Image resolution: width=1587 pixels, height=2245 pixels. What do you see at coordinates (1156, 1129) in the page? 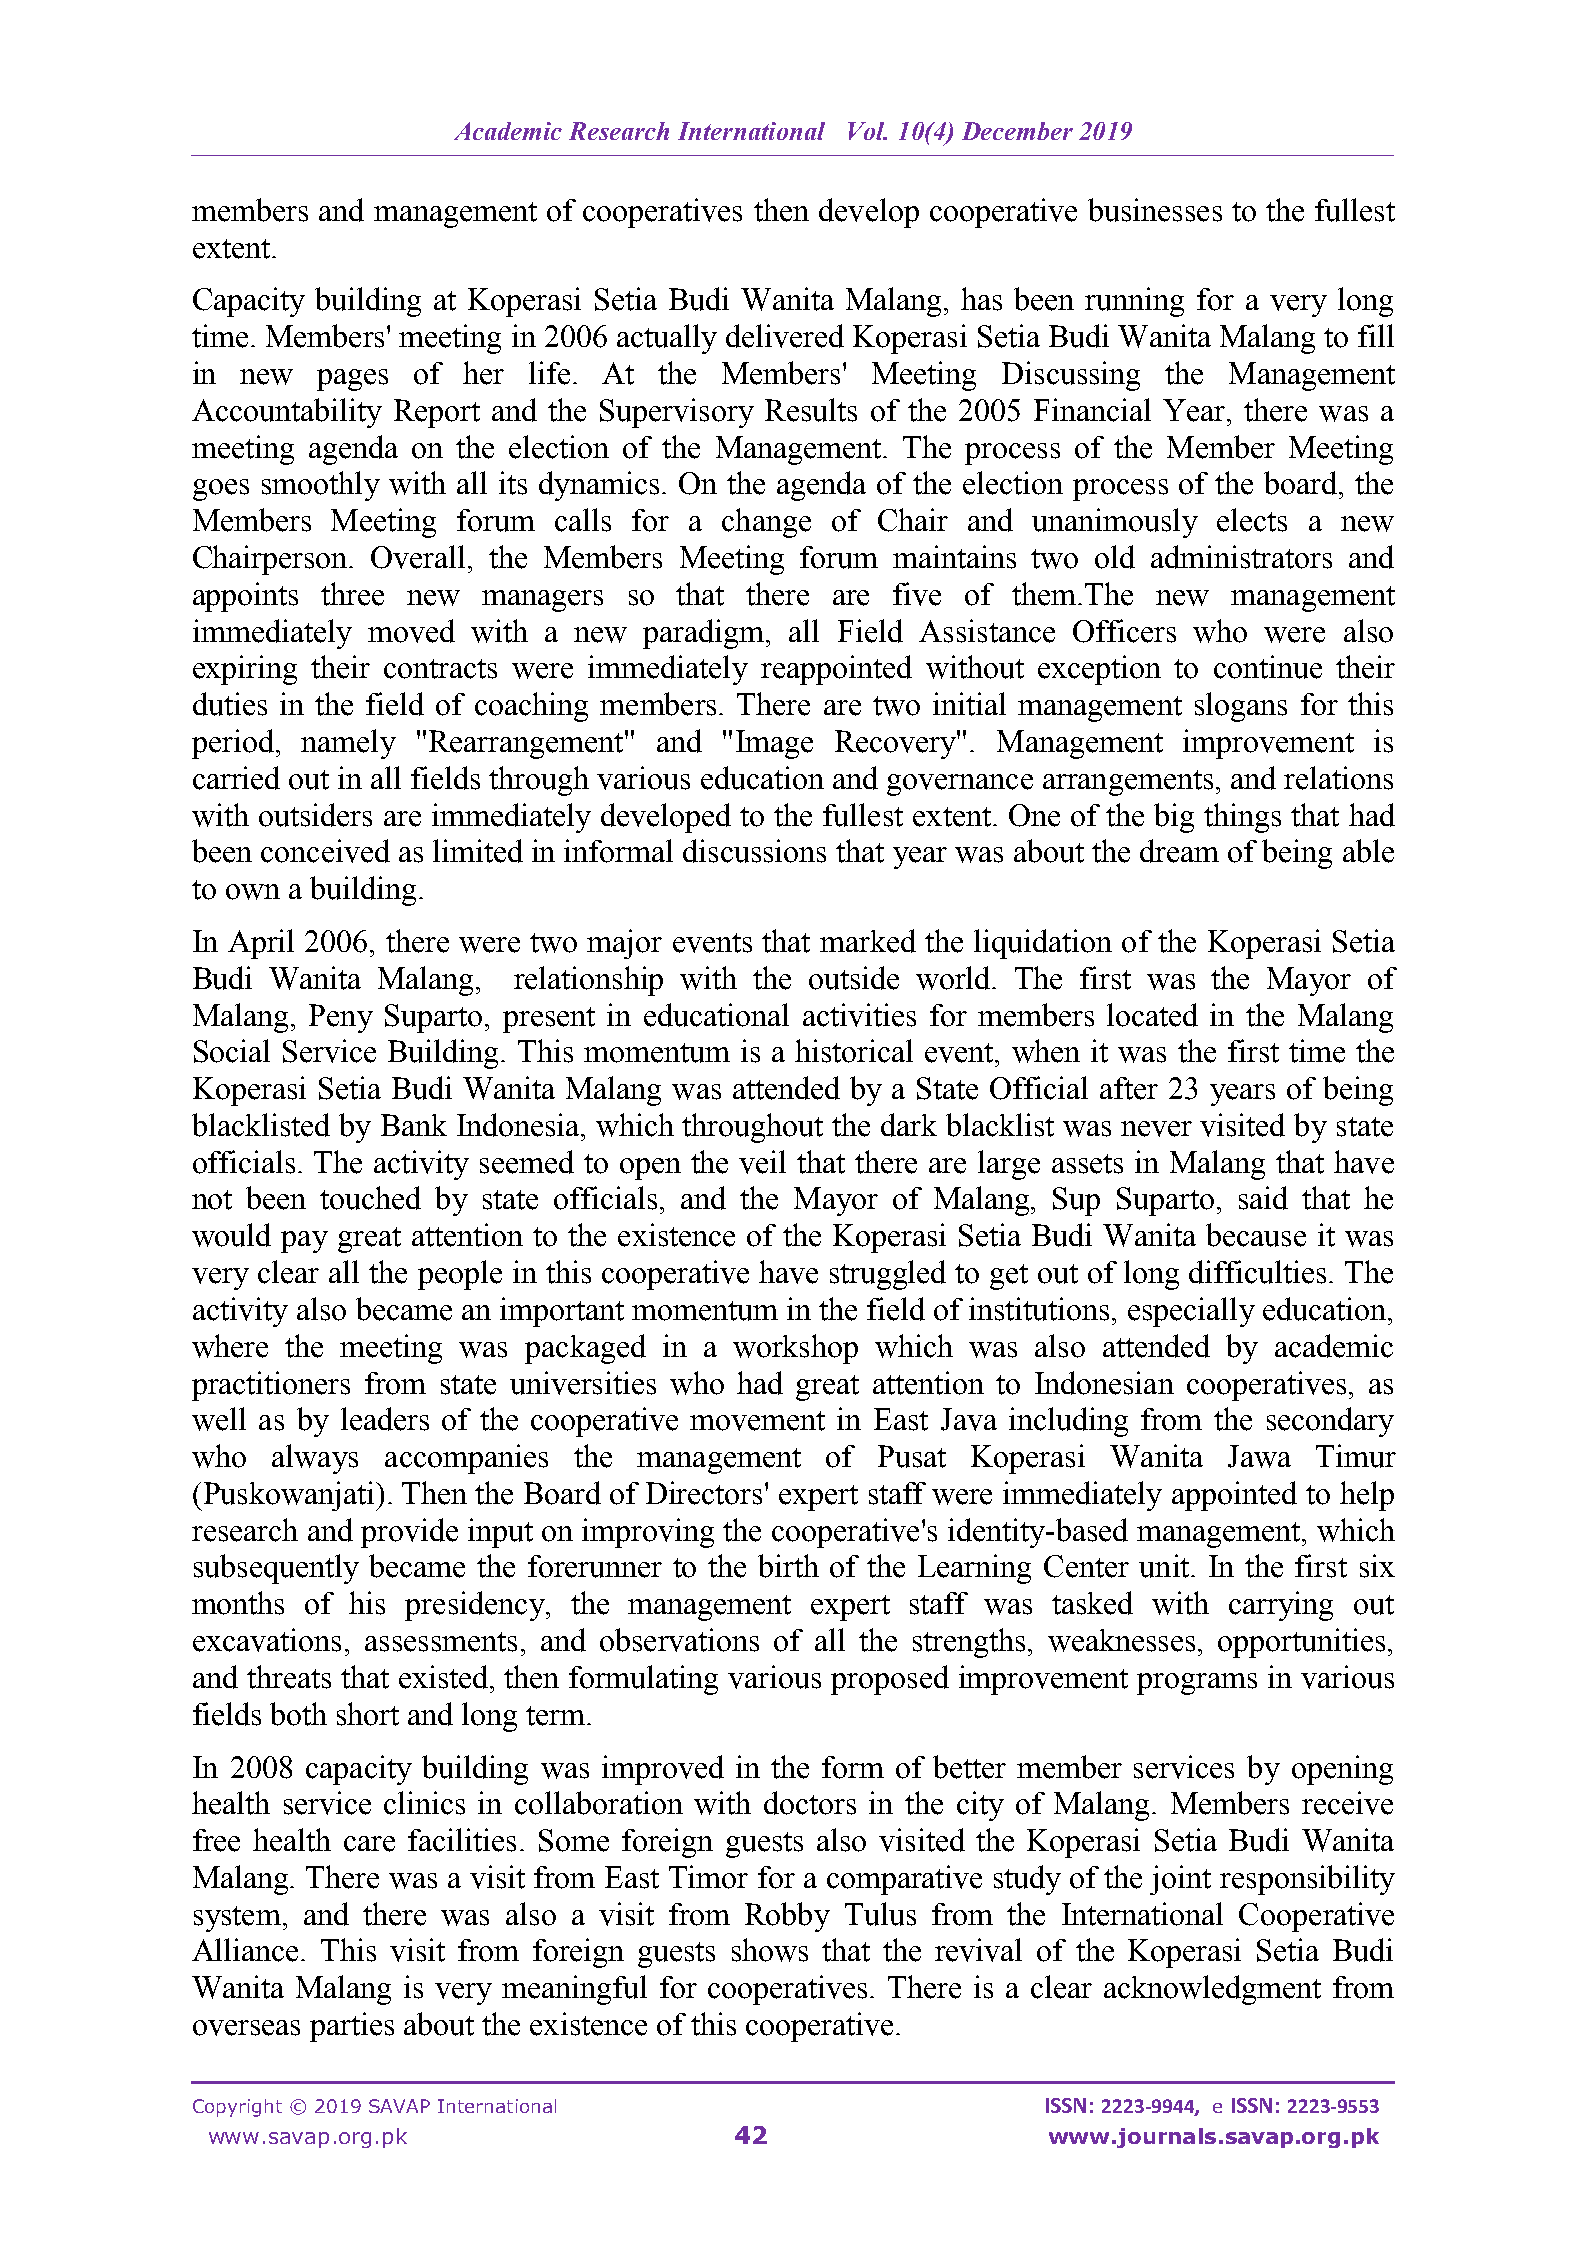
I see `never` at bounding box center [1156, 1129].
